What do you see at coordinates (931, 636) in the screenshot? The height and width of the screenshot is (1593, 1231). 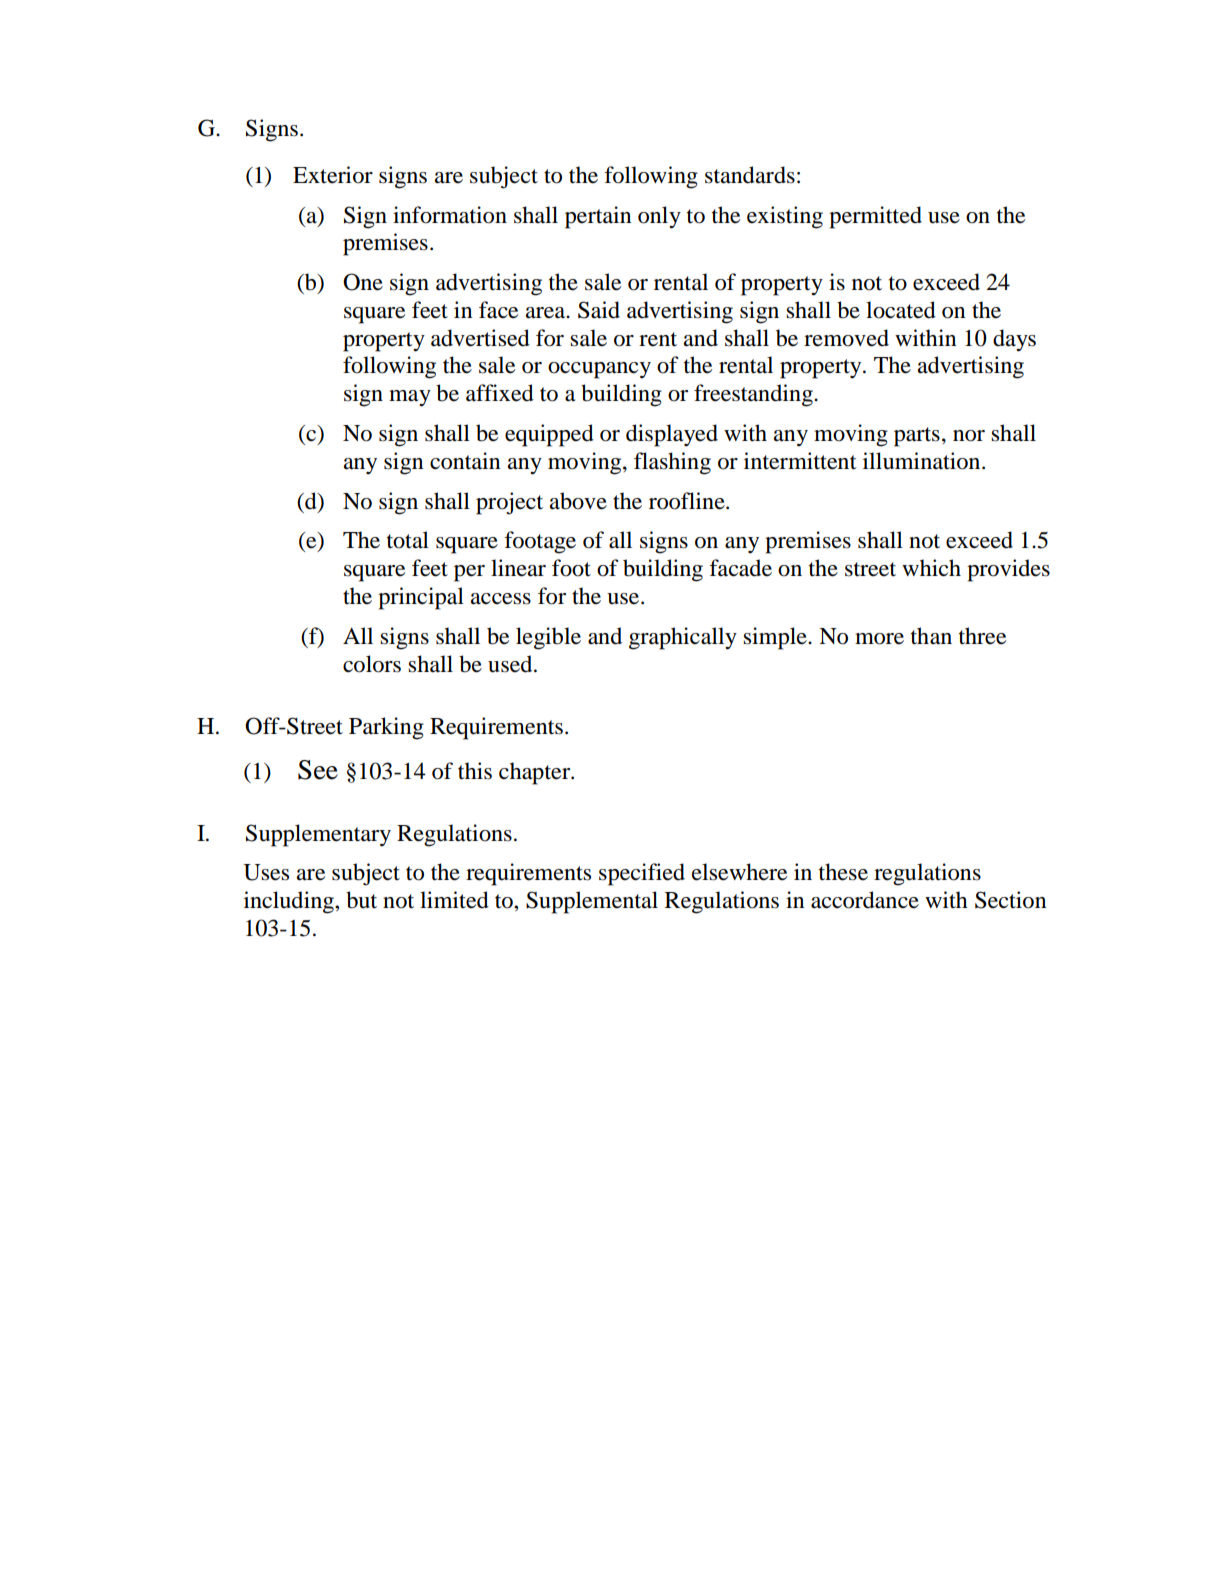 I see `than` at bounding box center [931, 636].
